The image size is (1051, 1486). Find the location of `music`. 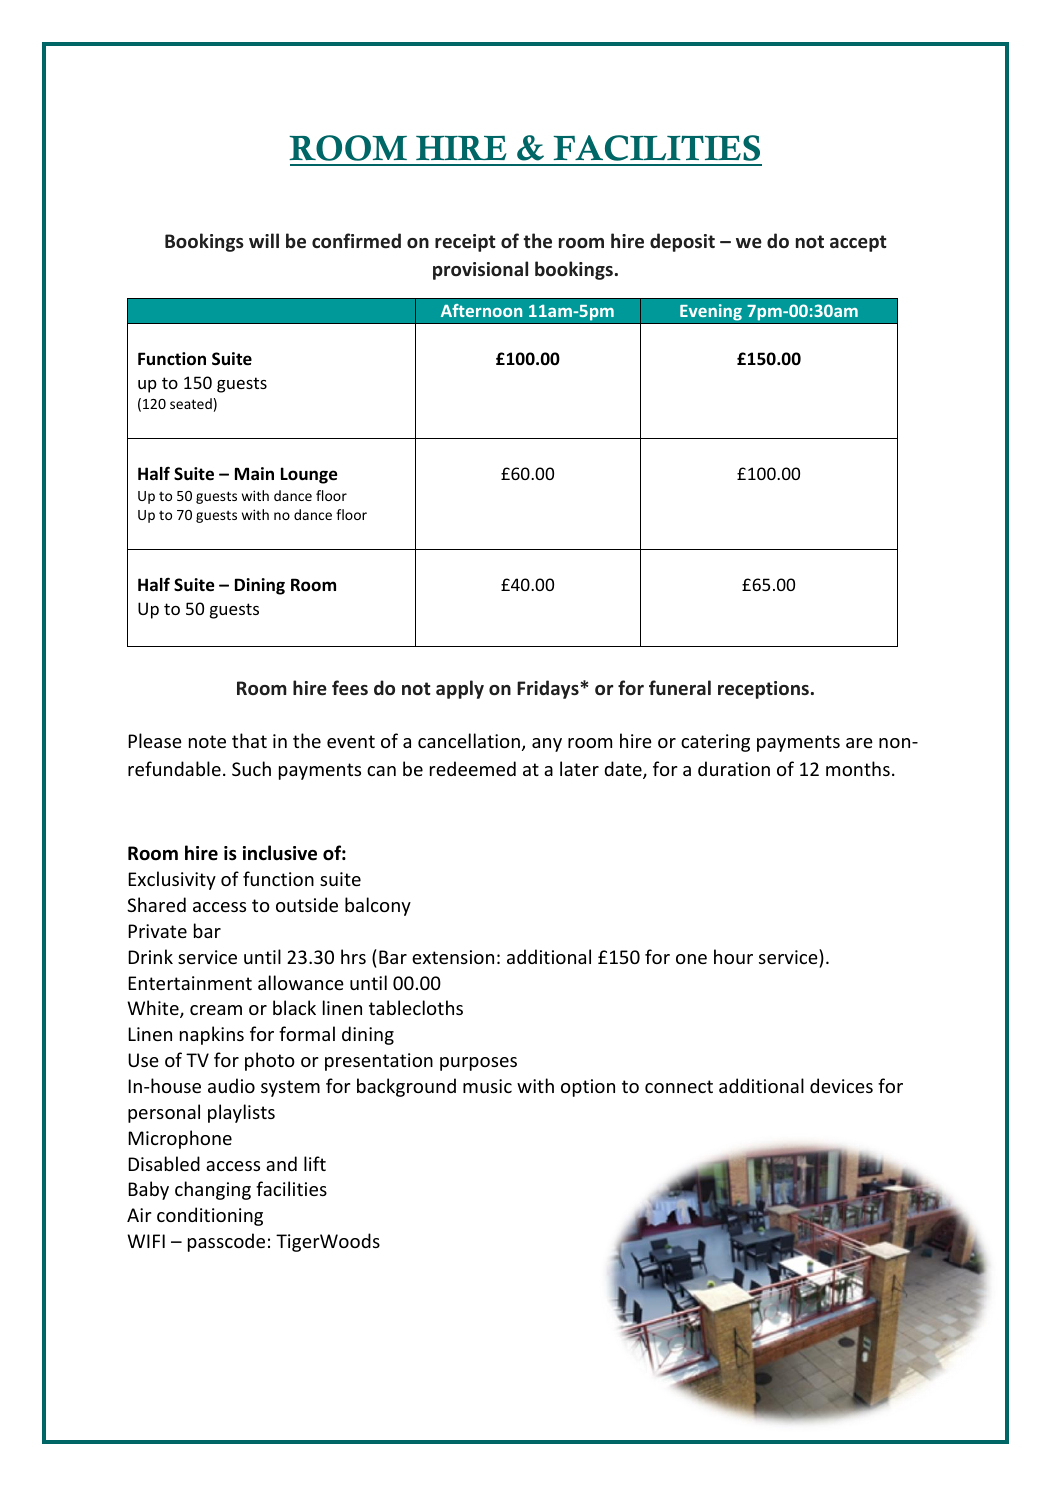

music is located at coordinates (487, 1086).
